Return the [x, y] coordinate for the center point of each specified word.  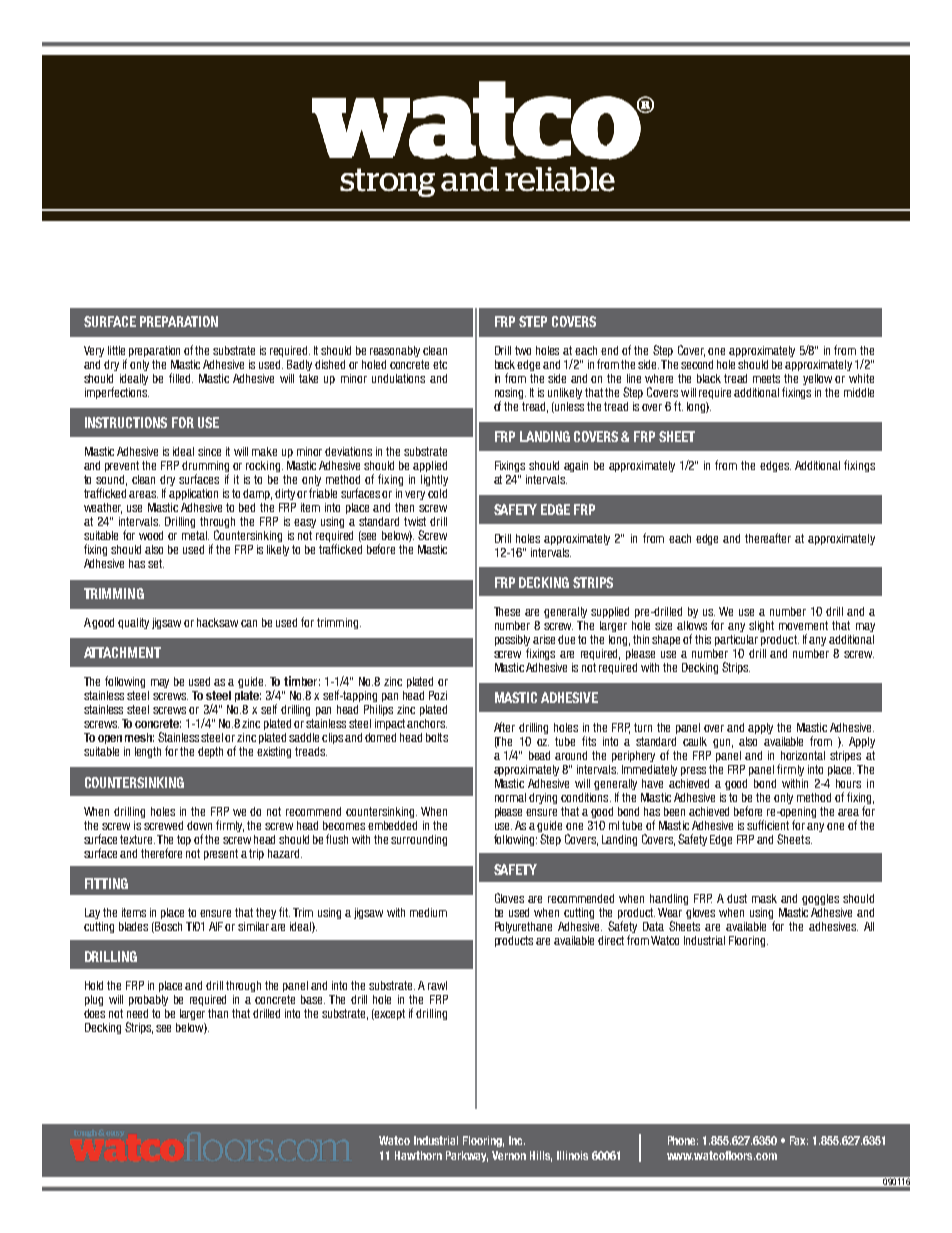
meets [766, 378]
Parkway [467, 1156]
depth [210, 752]
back [506, 364]
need [137, 1013]
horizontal [803, 755]
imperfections [117, 393]
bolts [437, 737]
